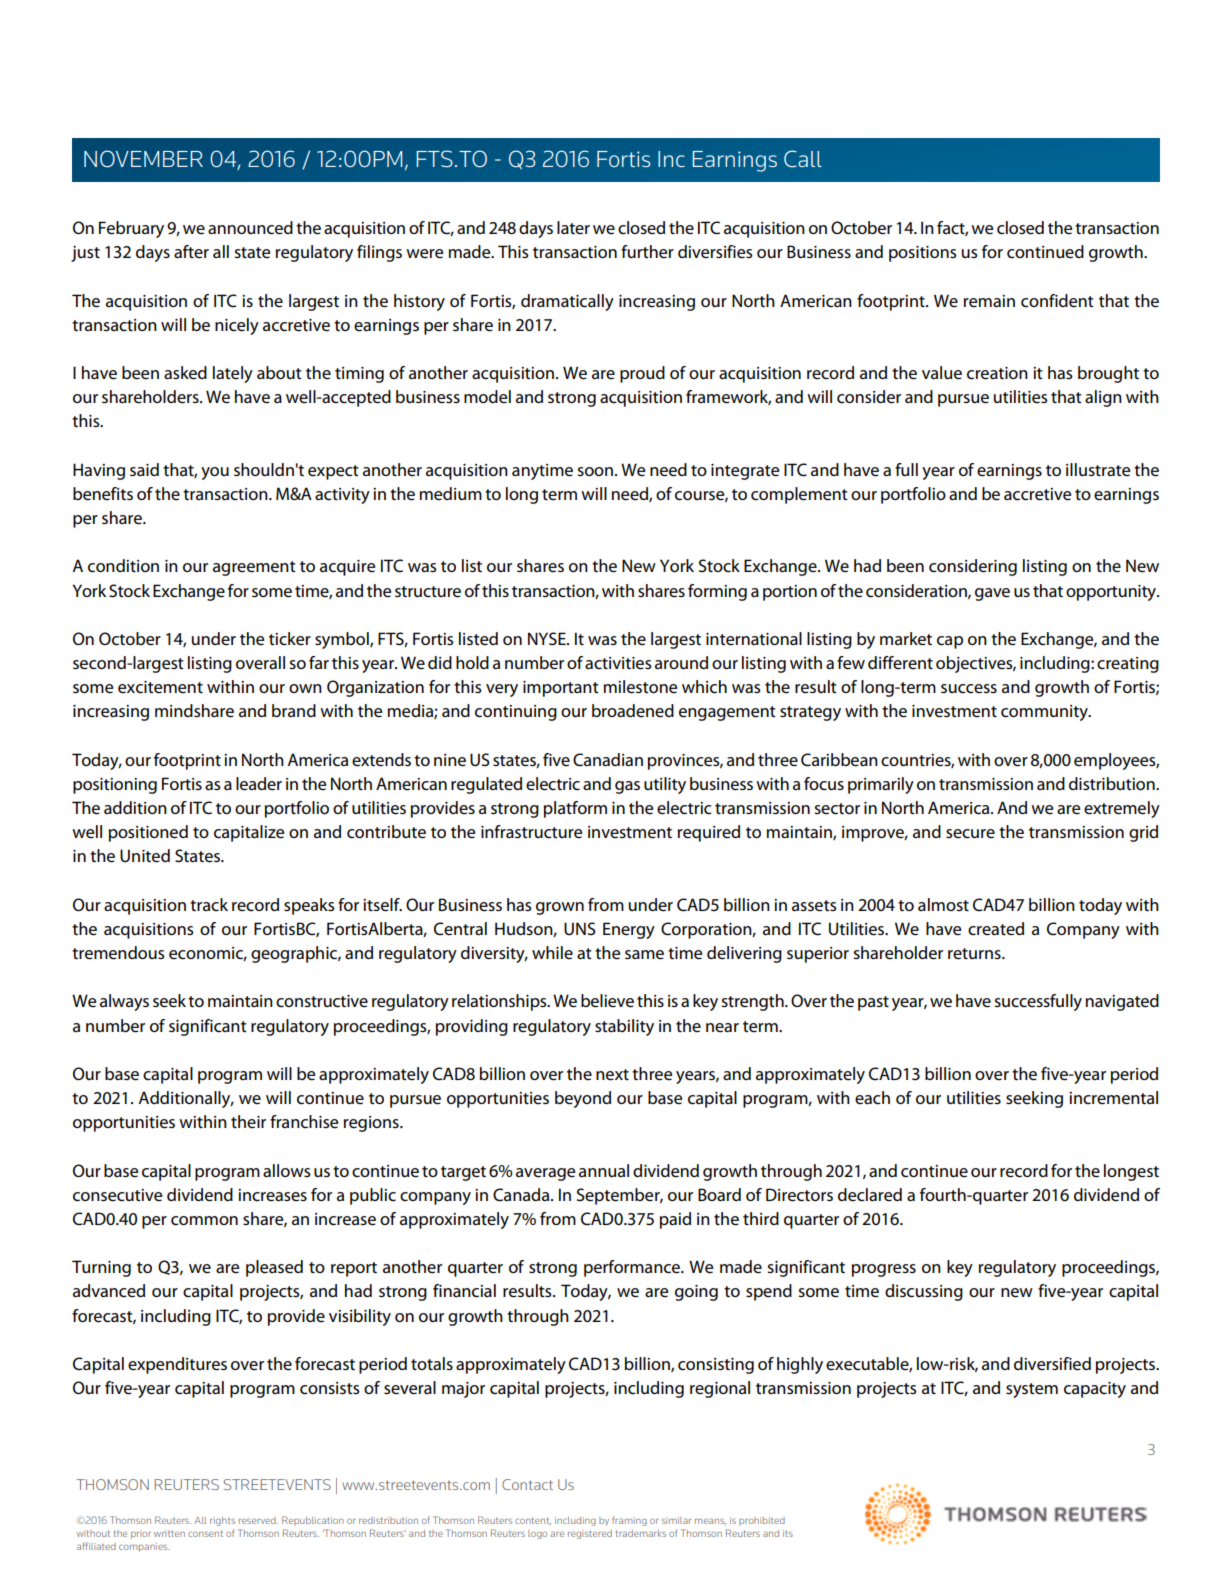  What do you see at coordinates (629, 1521) in the screenshot?
I see `framing` at bounding box center [629, 1521].
